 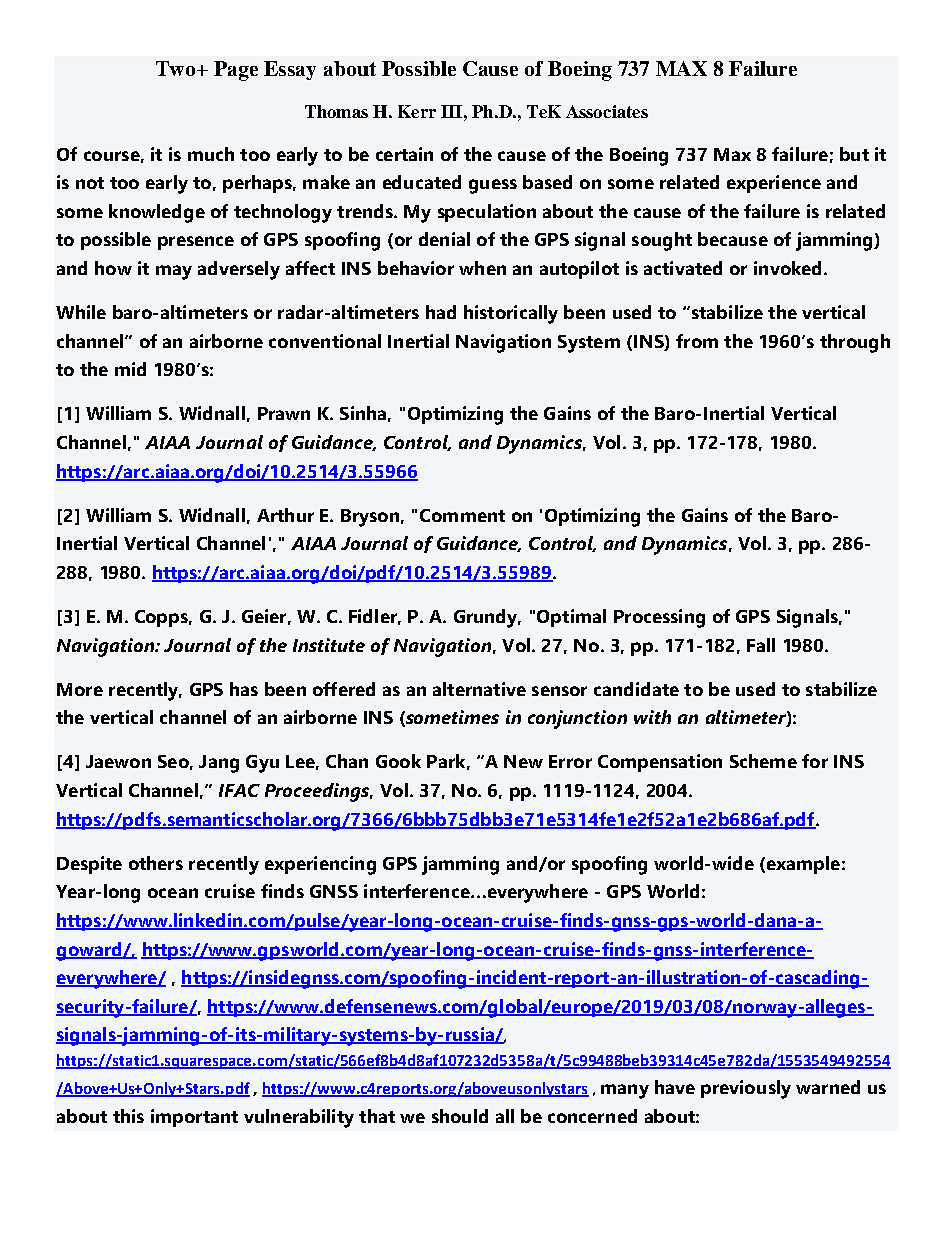 I want to click on has, so click(x=244, y=689).
